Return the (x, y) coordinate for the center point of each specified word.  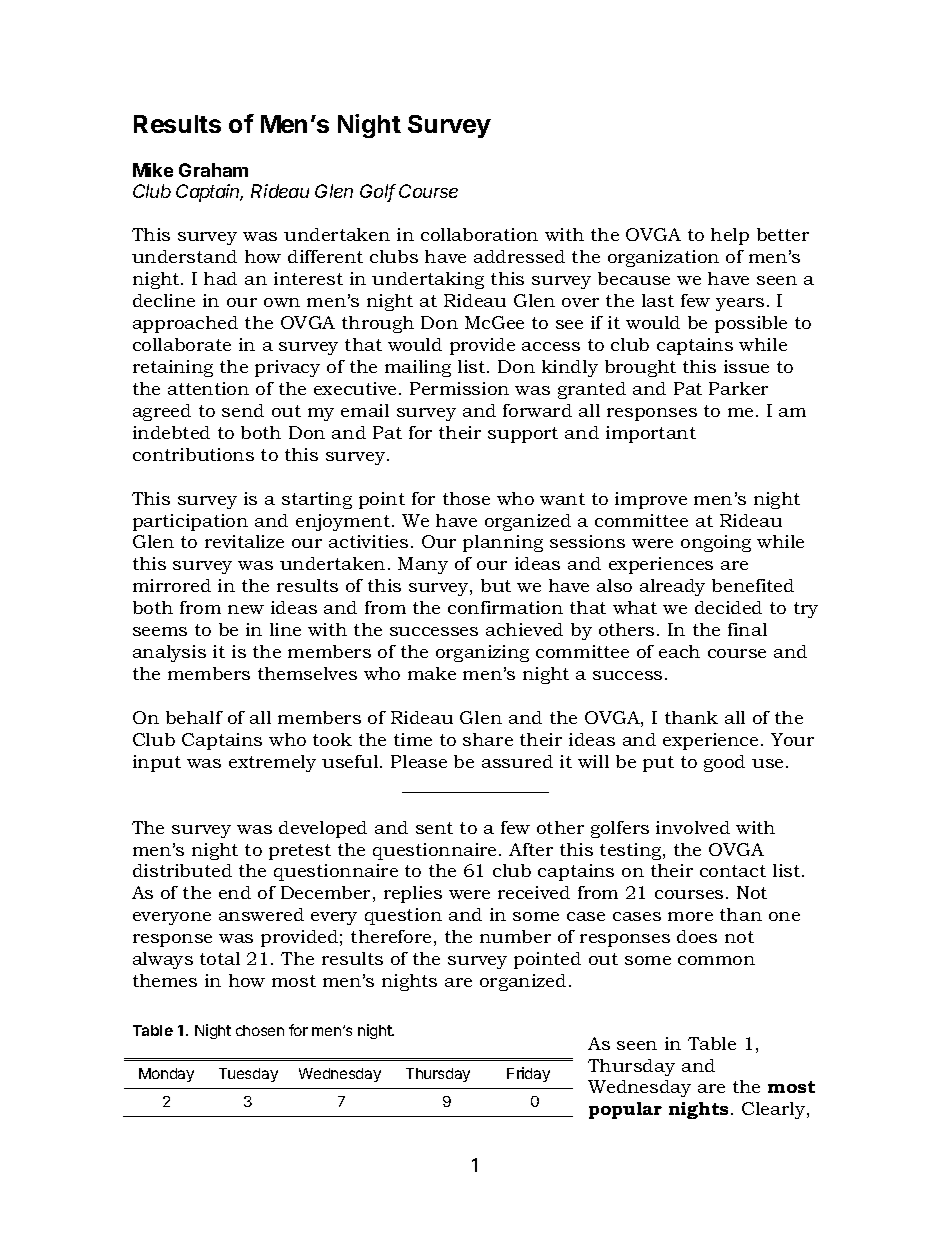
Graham (213, 170)
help (730, 236)
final (747, 629)
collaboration (479, 234)
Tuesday (248, 1075)
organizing (482, 653)
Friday (528, 1074)
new (246, 609)
